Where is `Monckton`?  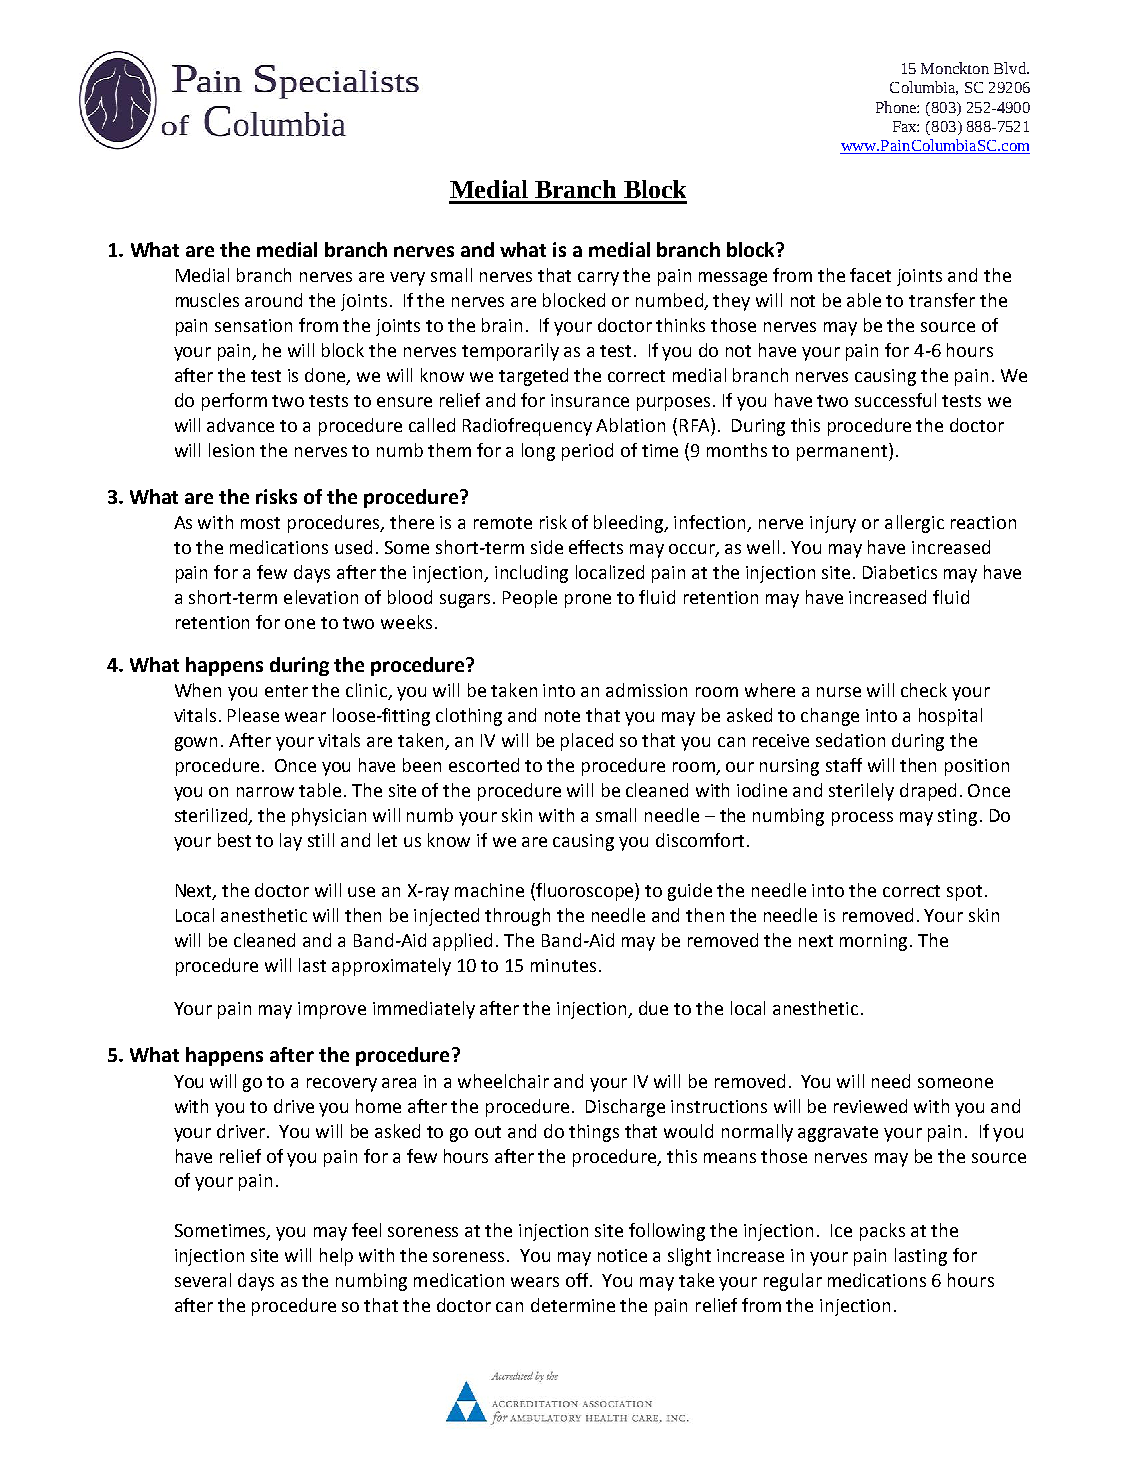 Monckton is located at coordinates (955, 68).
